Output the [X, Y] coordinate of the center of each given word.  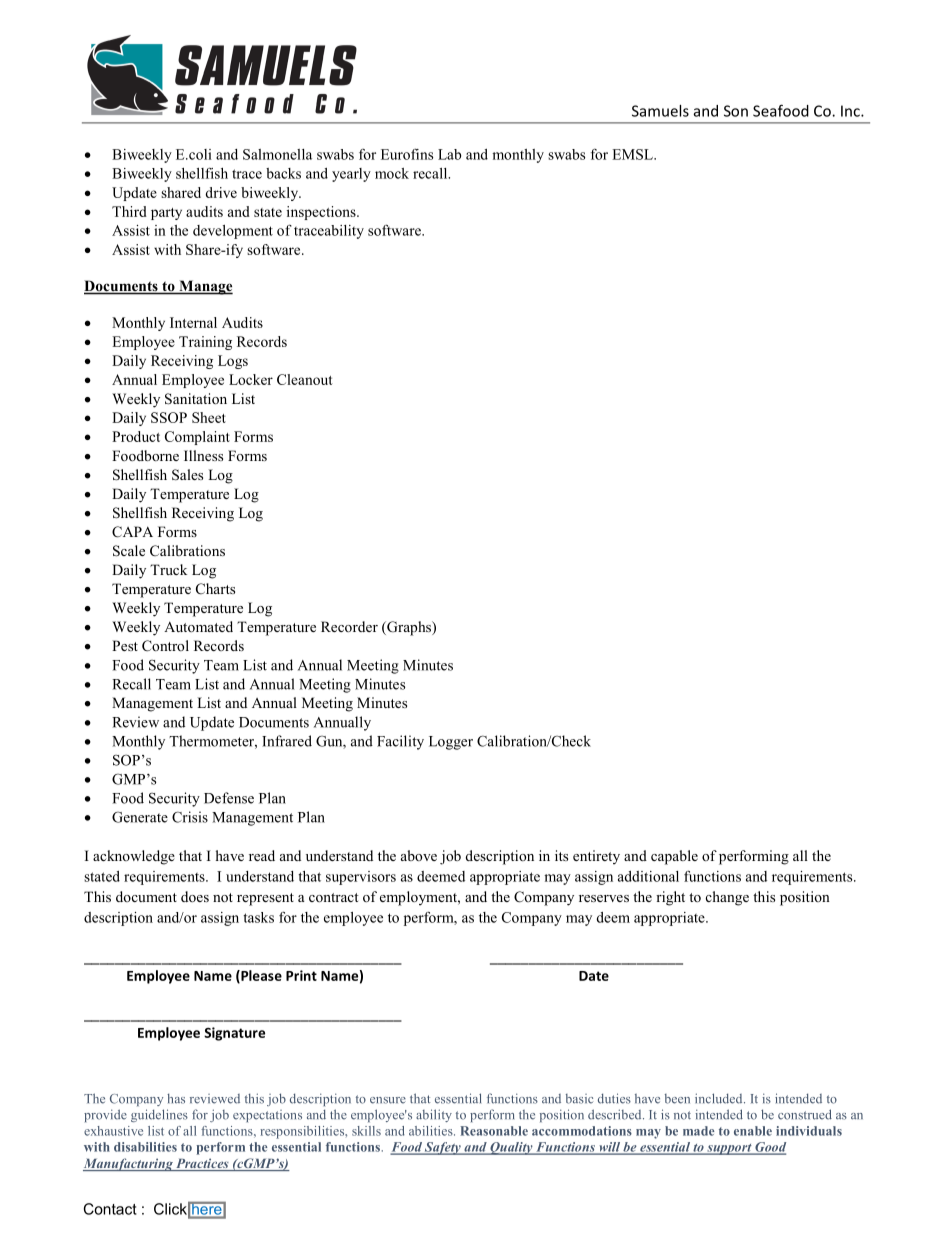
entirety [596, 857]
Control [165, 646]
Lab [449, 154]
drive [221, 192]
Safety [443, 1148]
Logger [451, 743]
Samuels [660, 111]
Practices [202, 1164]
